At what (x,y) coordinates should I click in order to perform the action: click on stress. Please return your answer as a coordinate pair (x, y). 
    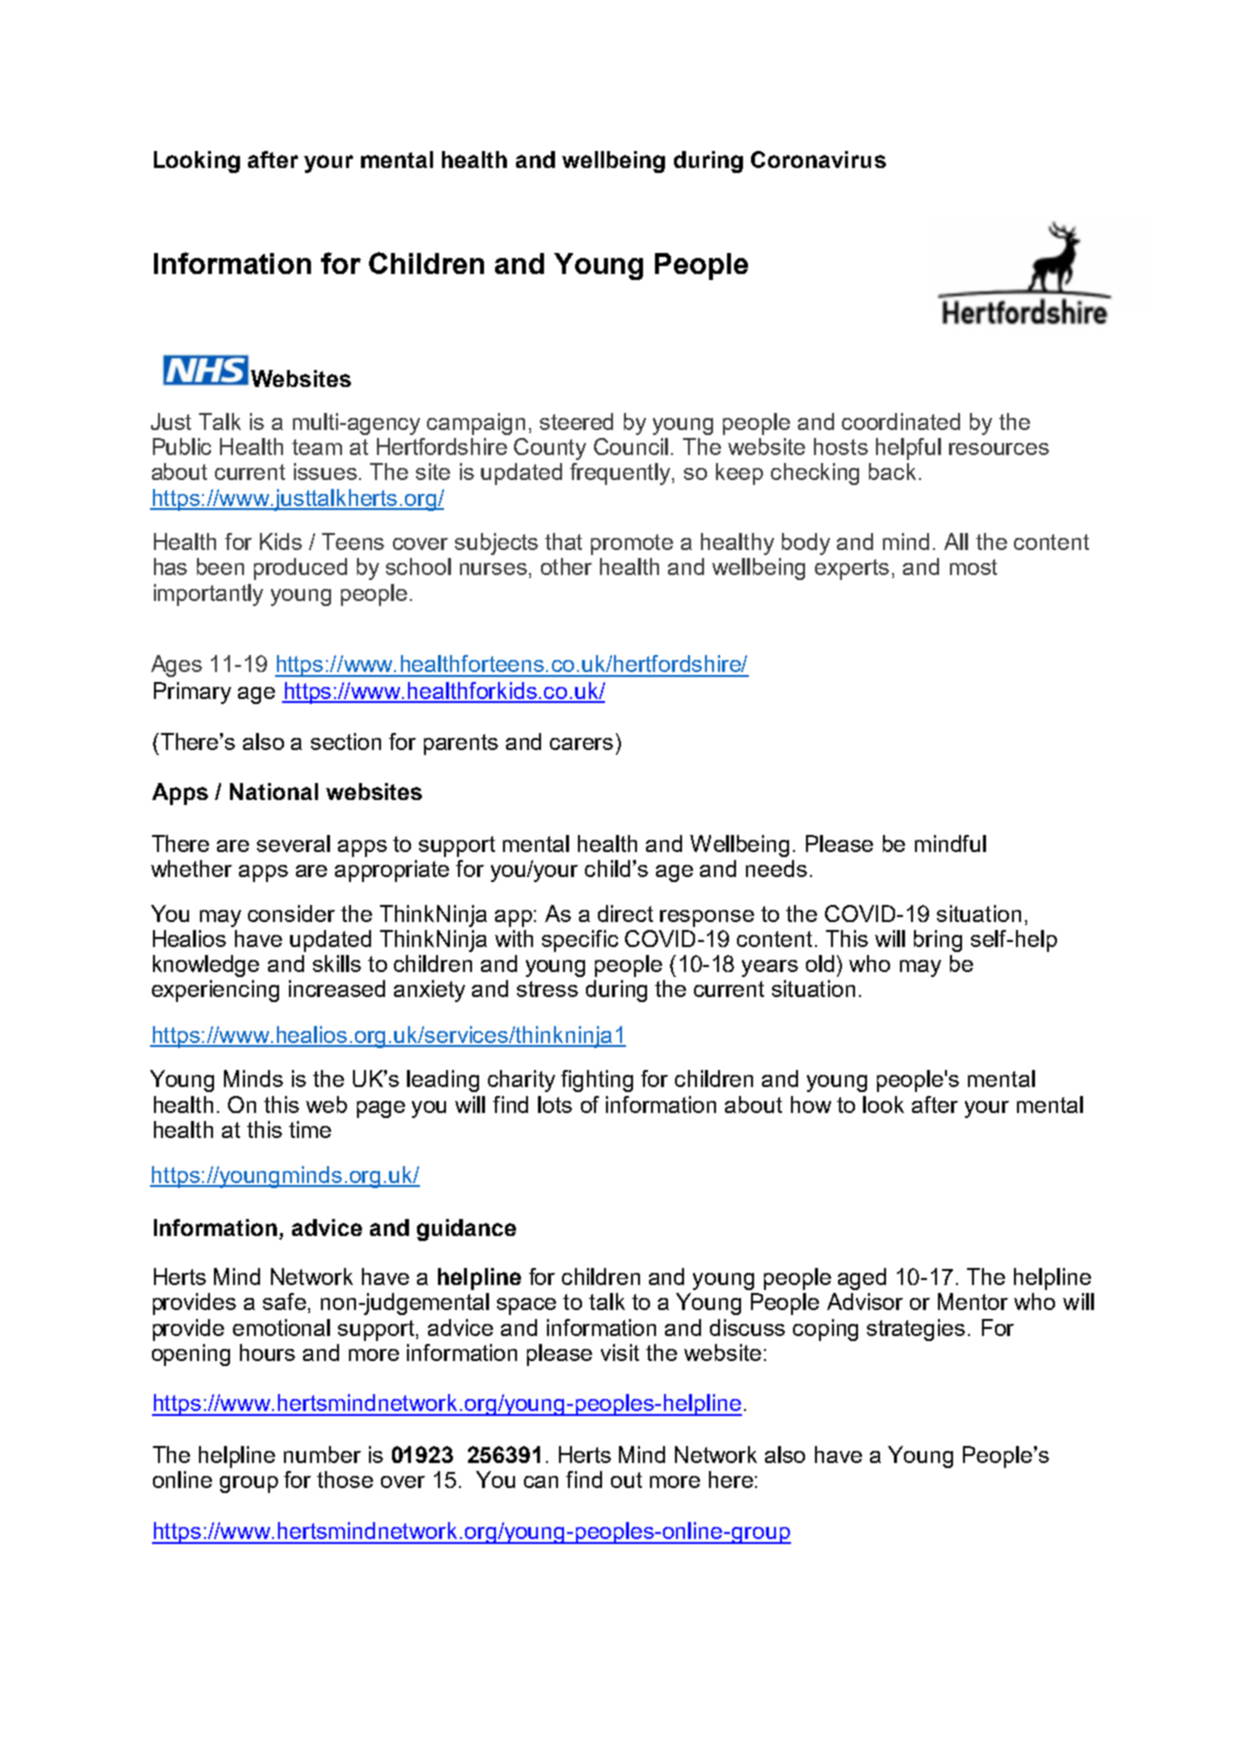
    Looking at the image, I should click on (547, 989).
